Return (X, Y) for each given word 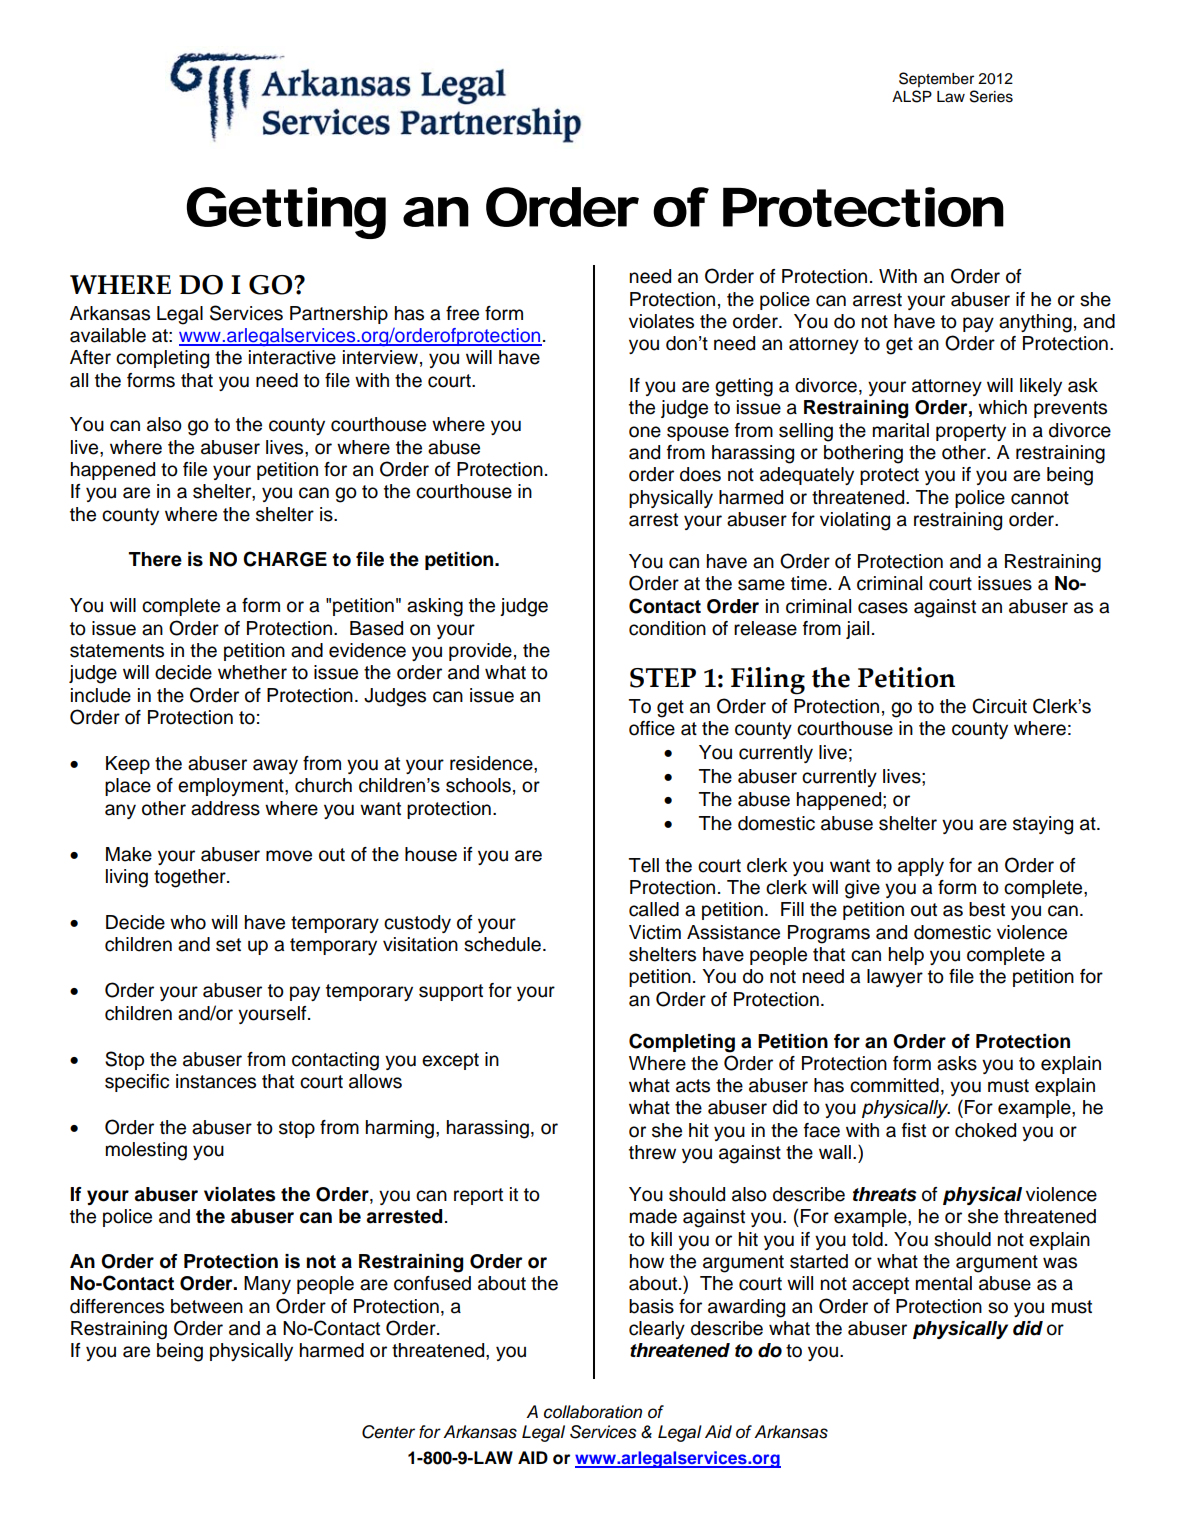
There (155, 559)
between (207, 1306)
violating (855, 521)
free (462, 313)
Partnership (339, 315)
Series (991, 96)
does (700, 474)
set (228, 945)
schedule (502, 944)
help (906, 956)
